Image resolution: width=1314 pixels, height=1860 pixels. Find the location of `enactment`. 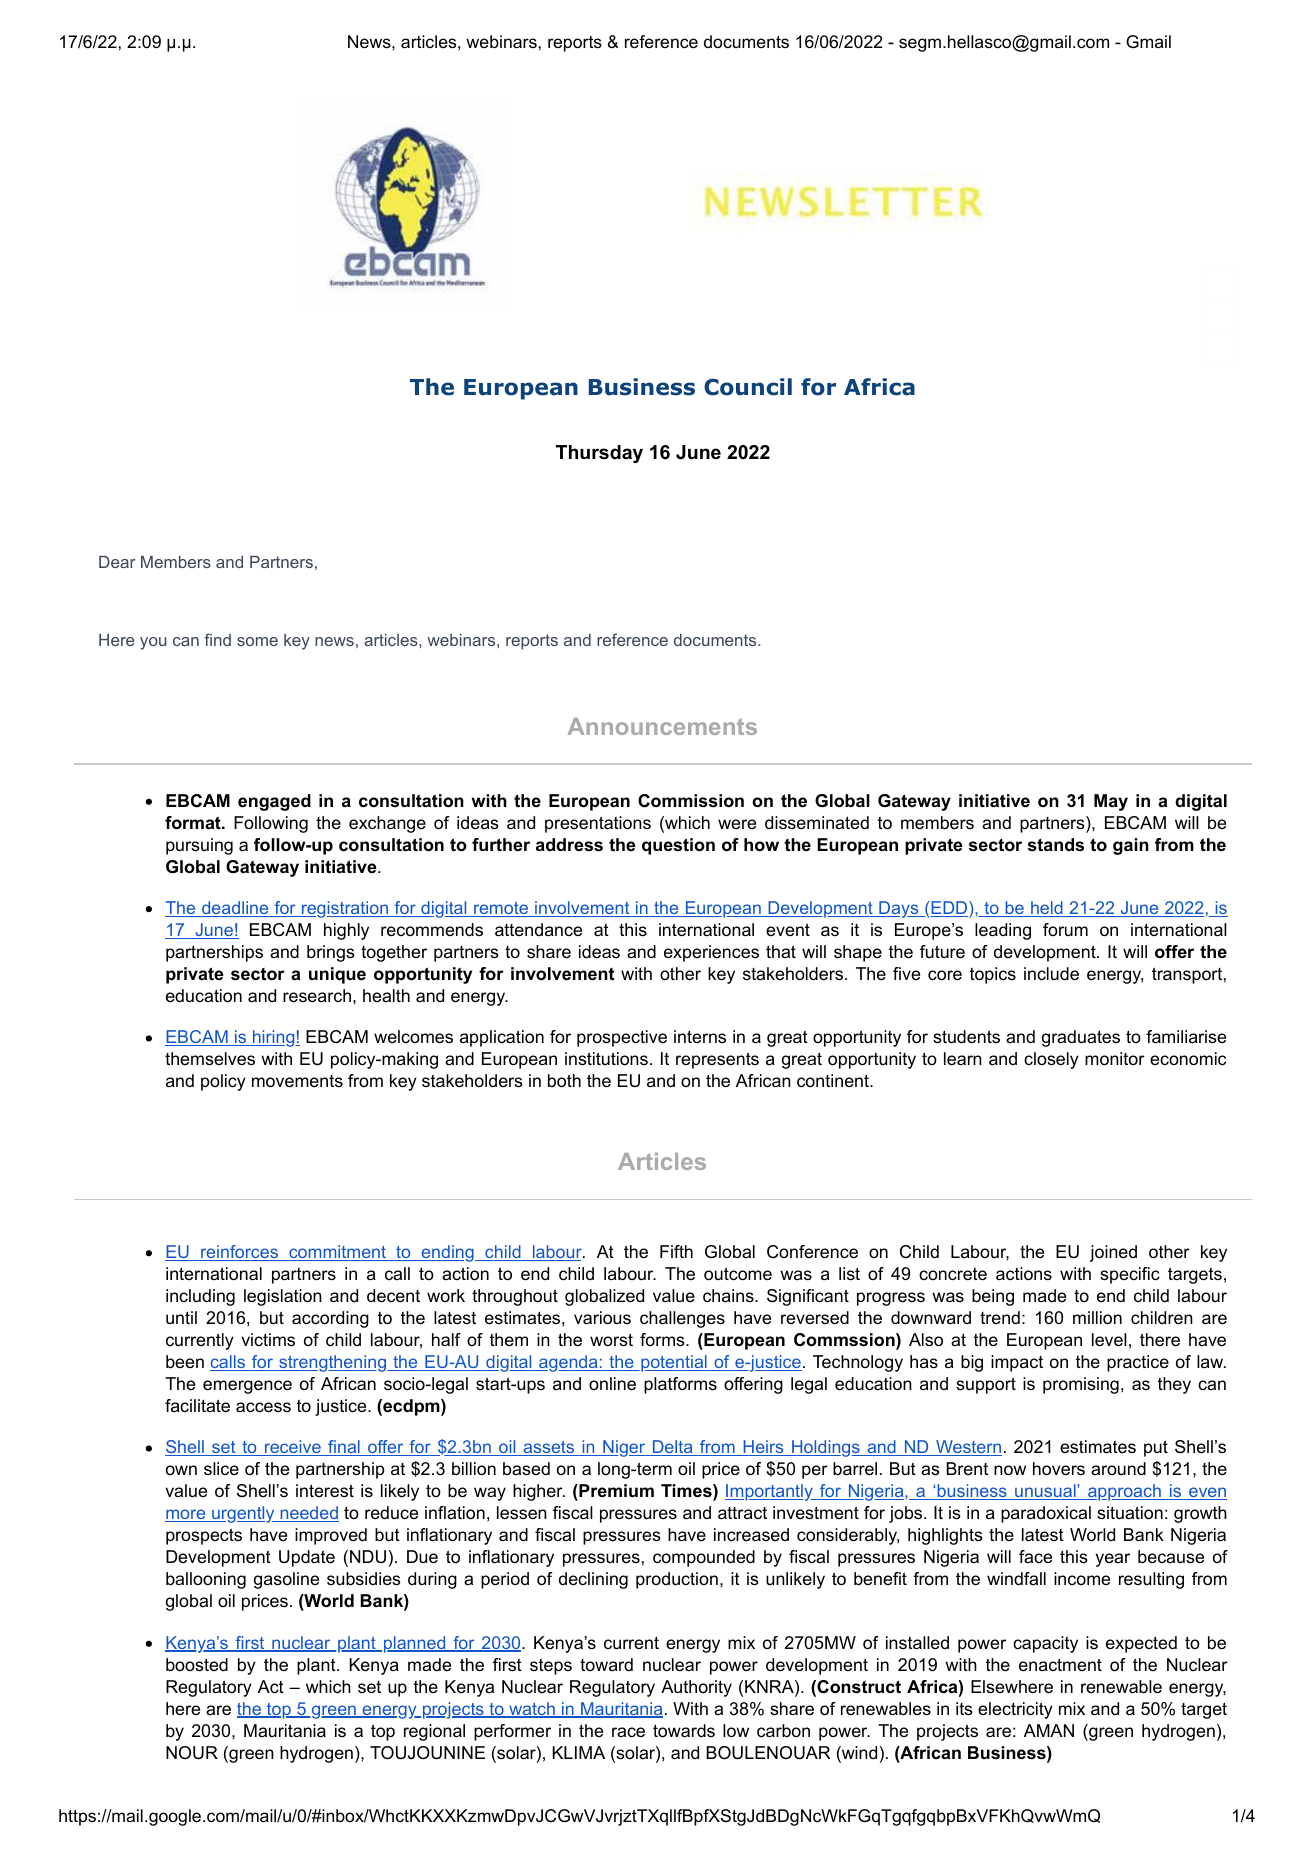

enactment is located at coordinates (1060, 1664).
